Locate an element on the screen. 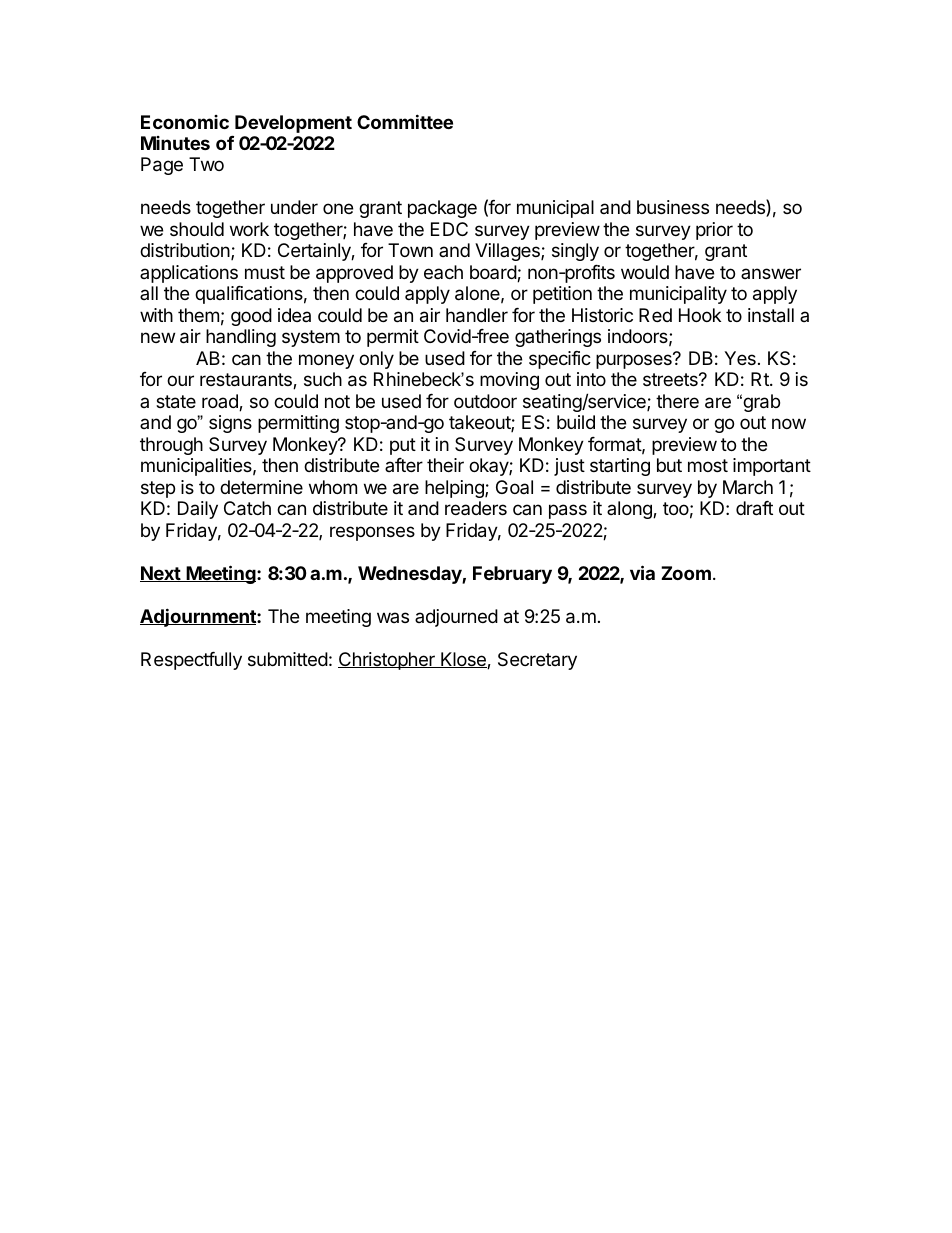  Committee is located at coordinates (405, 121).
